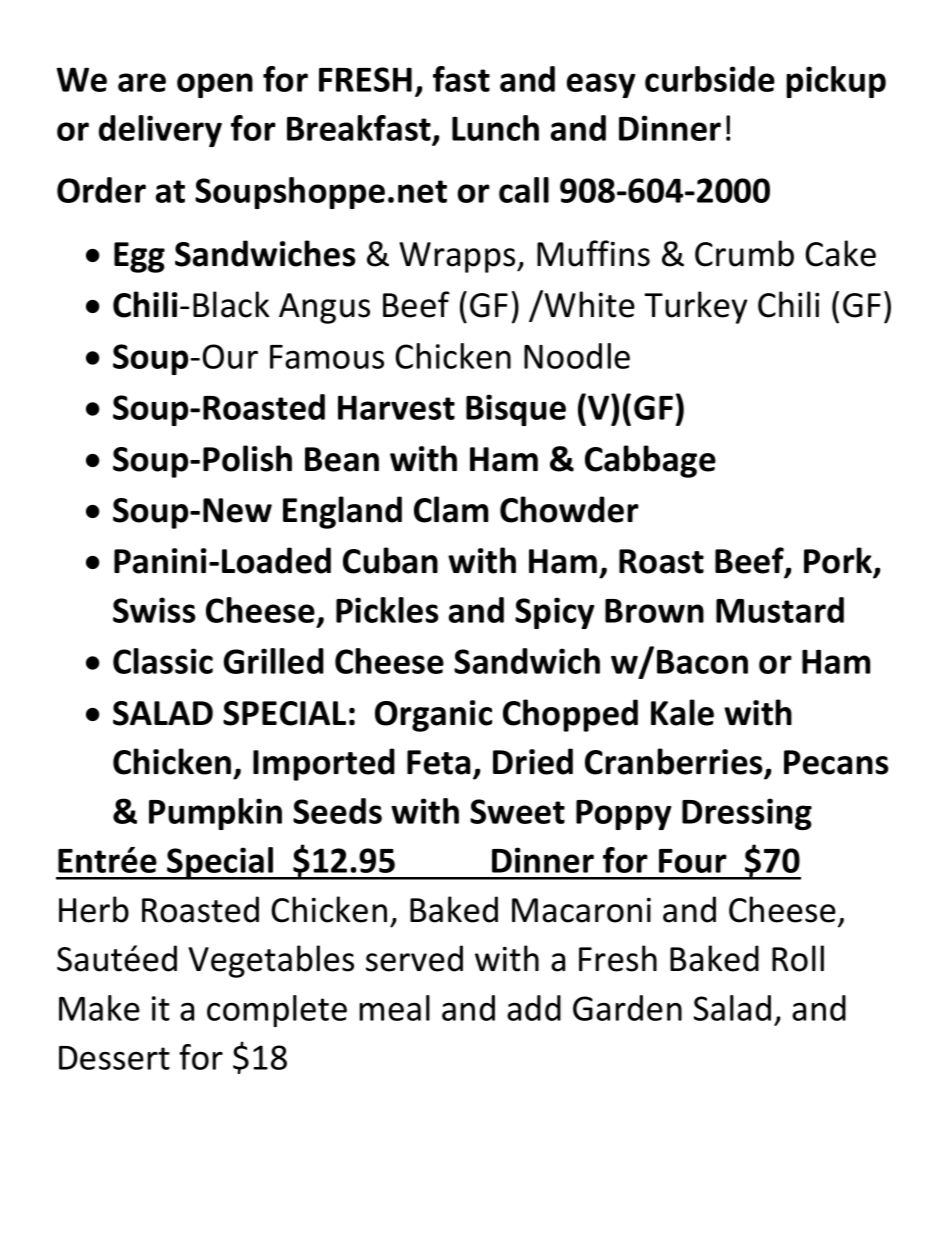 This page has height=1233, width=952. I want to click on delivery, so click(160, 131).
